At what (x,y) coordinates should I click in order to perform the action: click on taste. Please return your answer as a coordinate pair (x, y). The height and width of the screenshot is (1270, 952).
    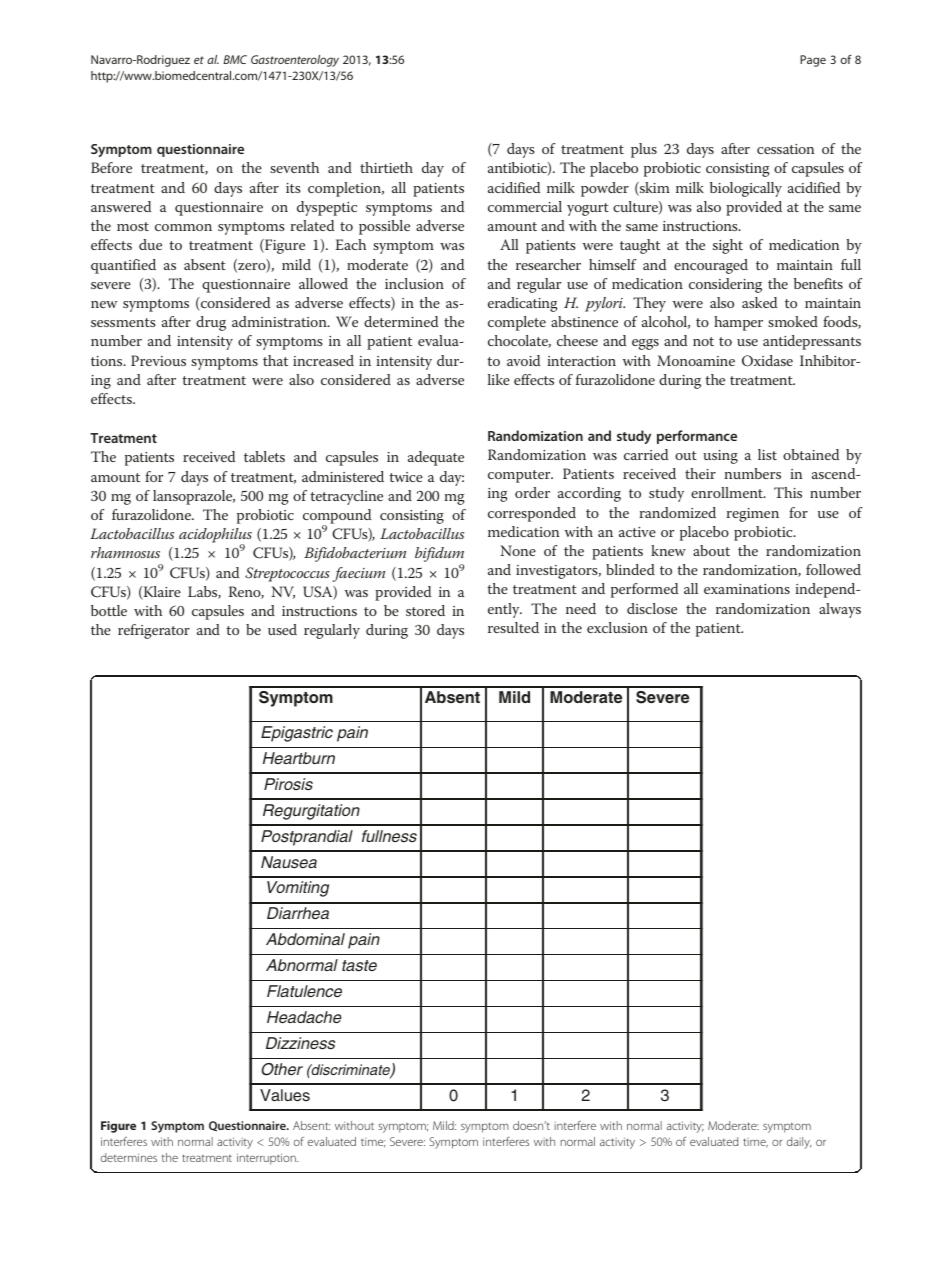
    Looking at the image, I should click on (359, 966).
